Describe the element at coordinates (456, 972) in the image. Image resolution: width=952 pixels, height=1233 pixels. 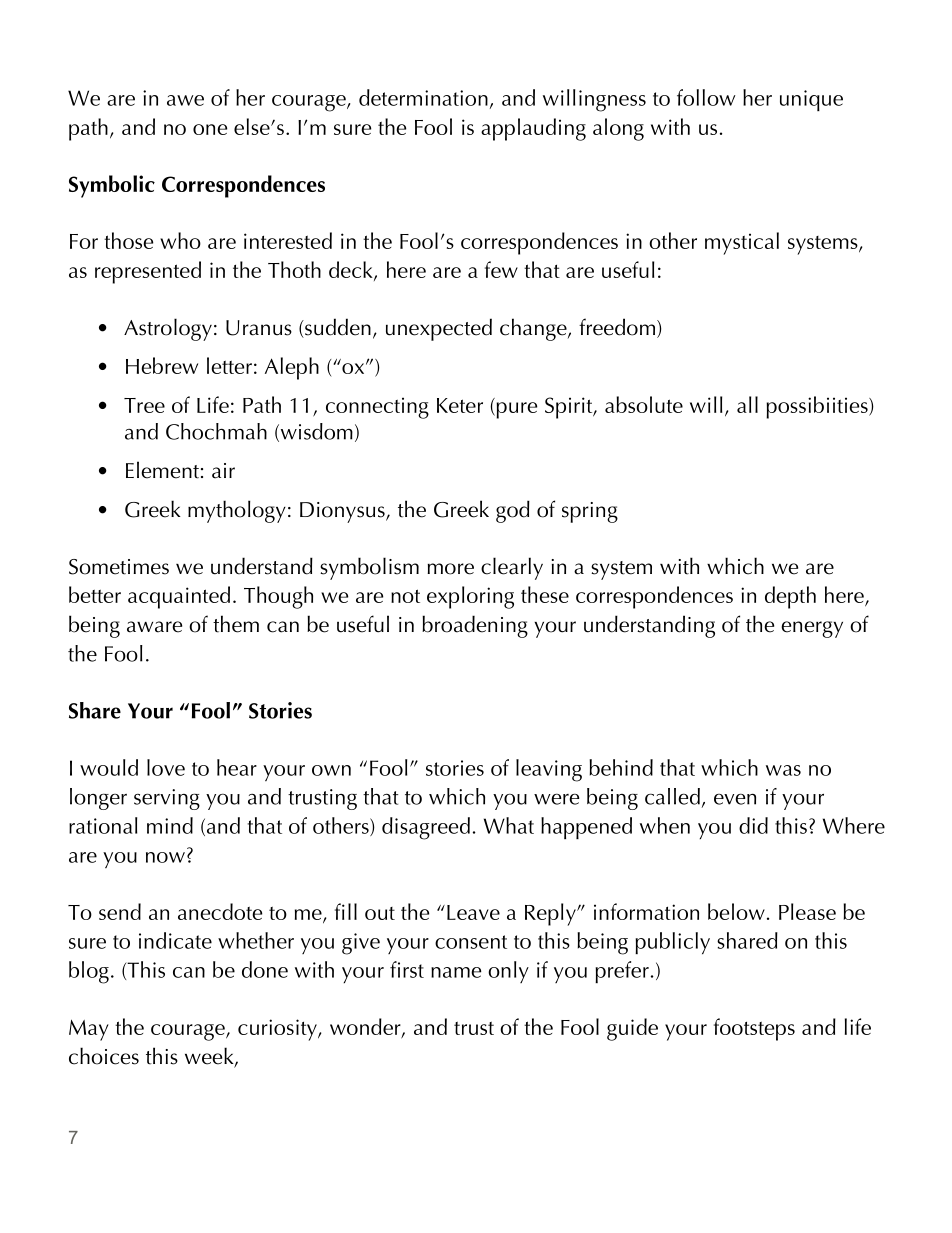
I see `name` at that location.
